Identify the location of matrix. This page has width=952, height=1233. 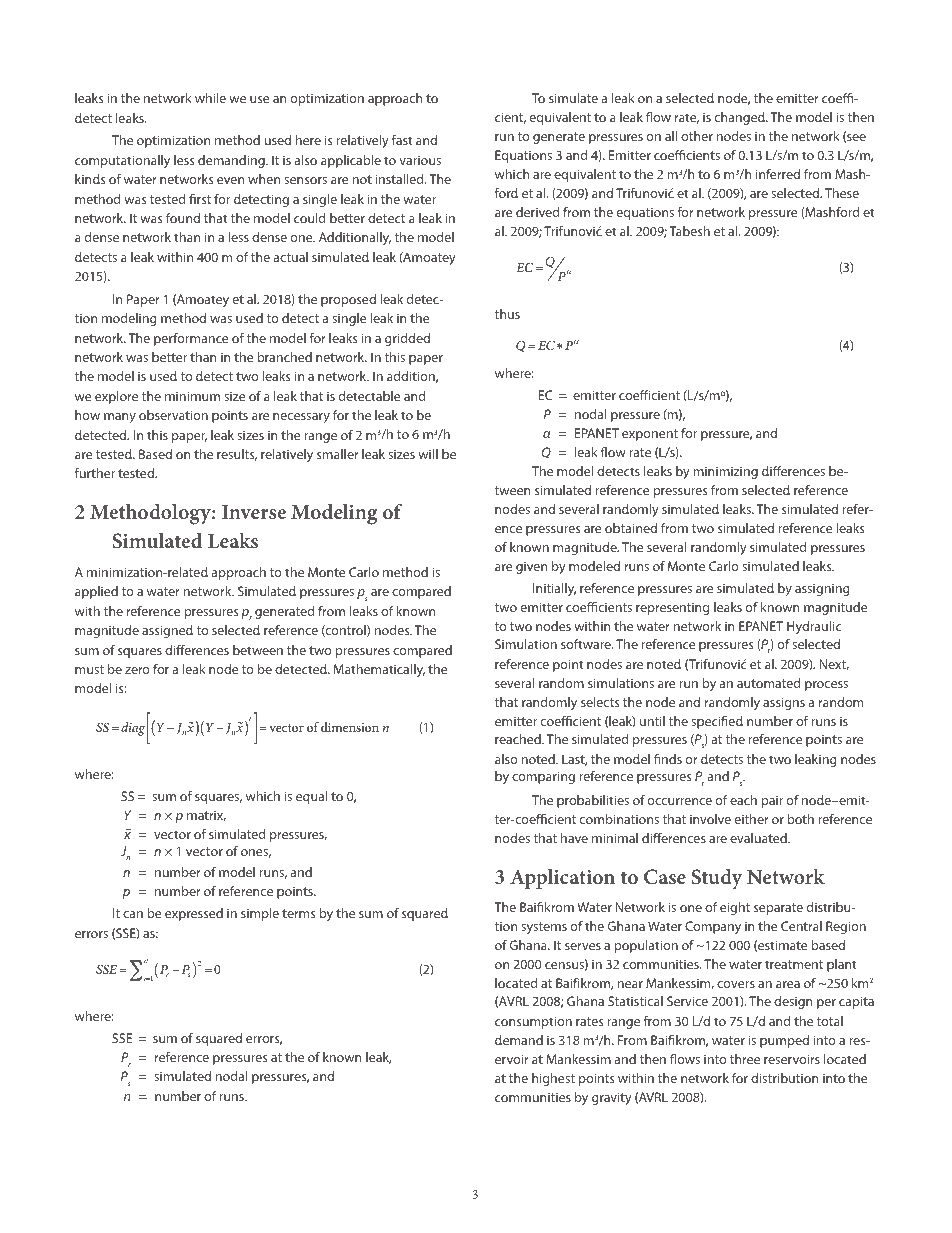
(206, 816).
